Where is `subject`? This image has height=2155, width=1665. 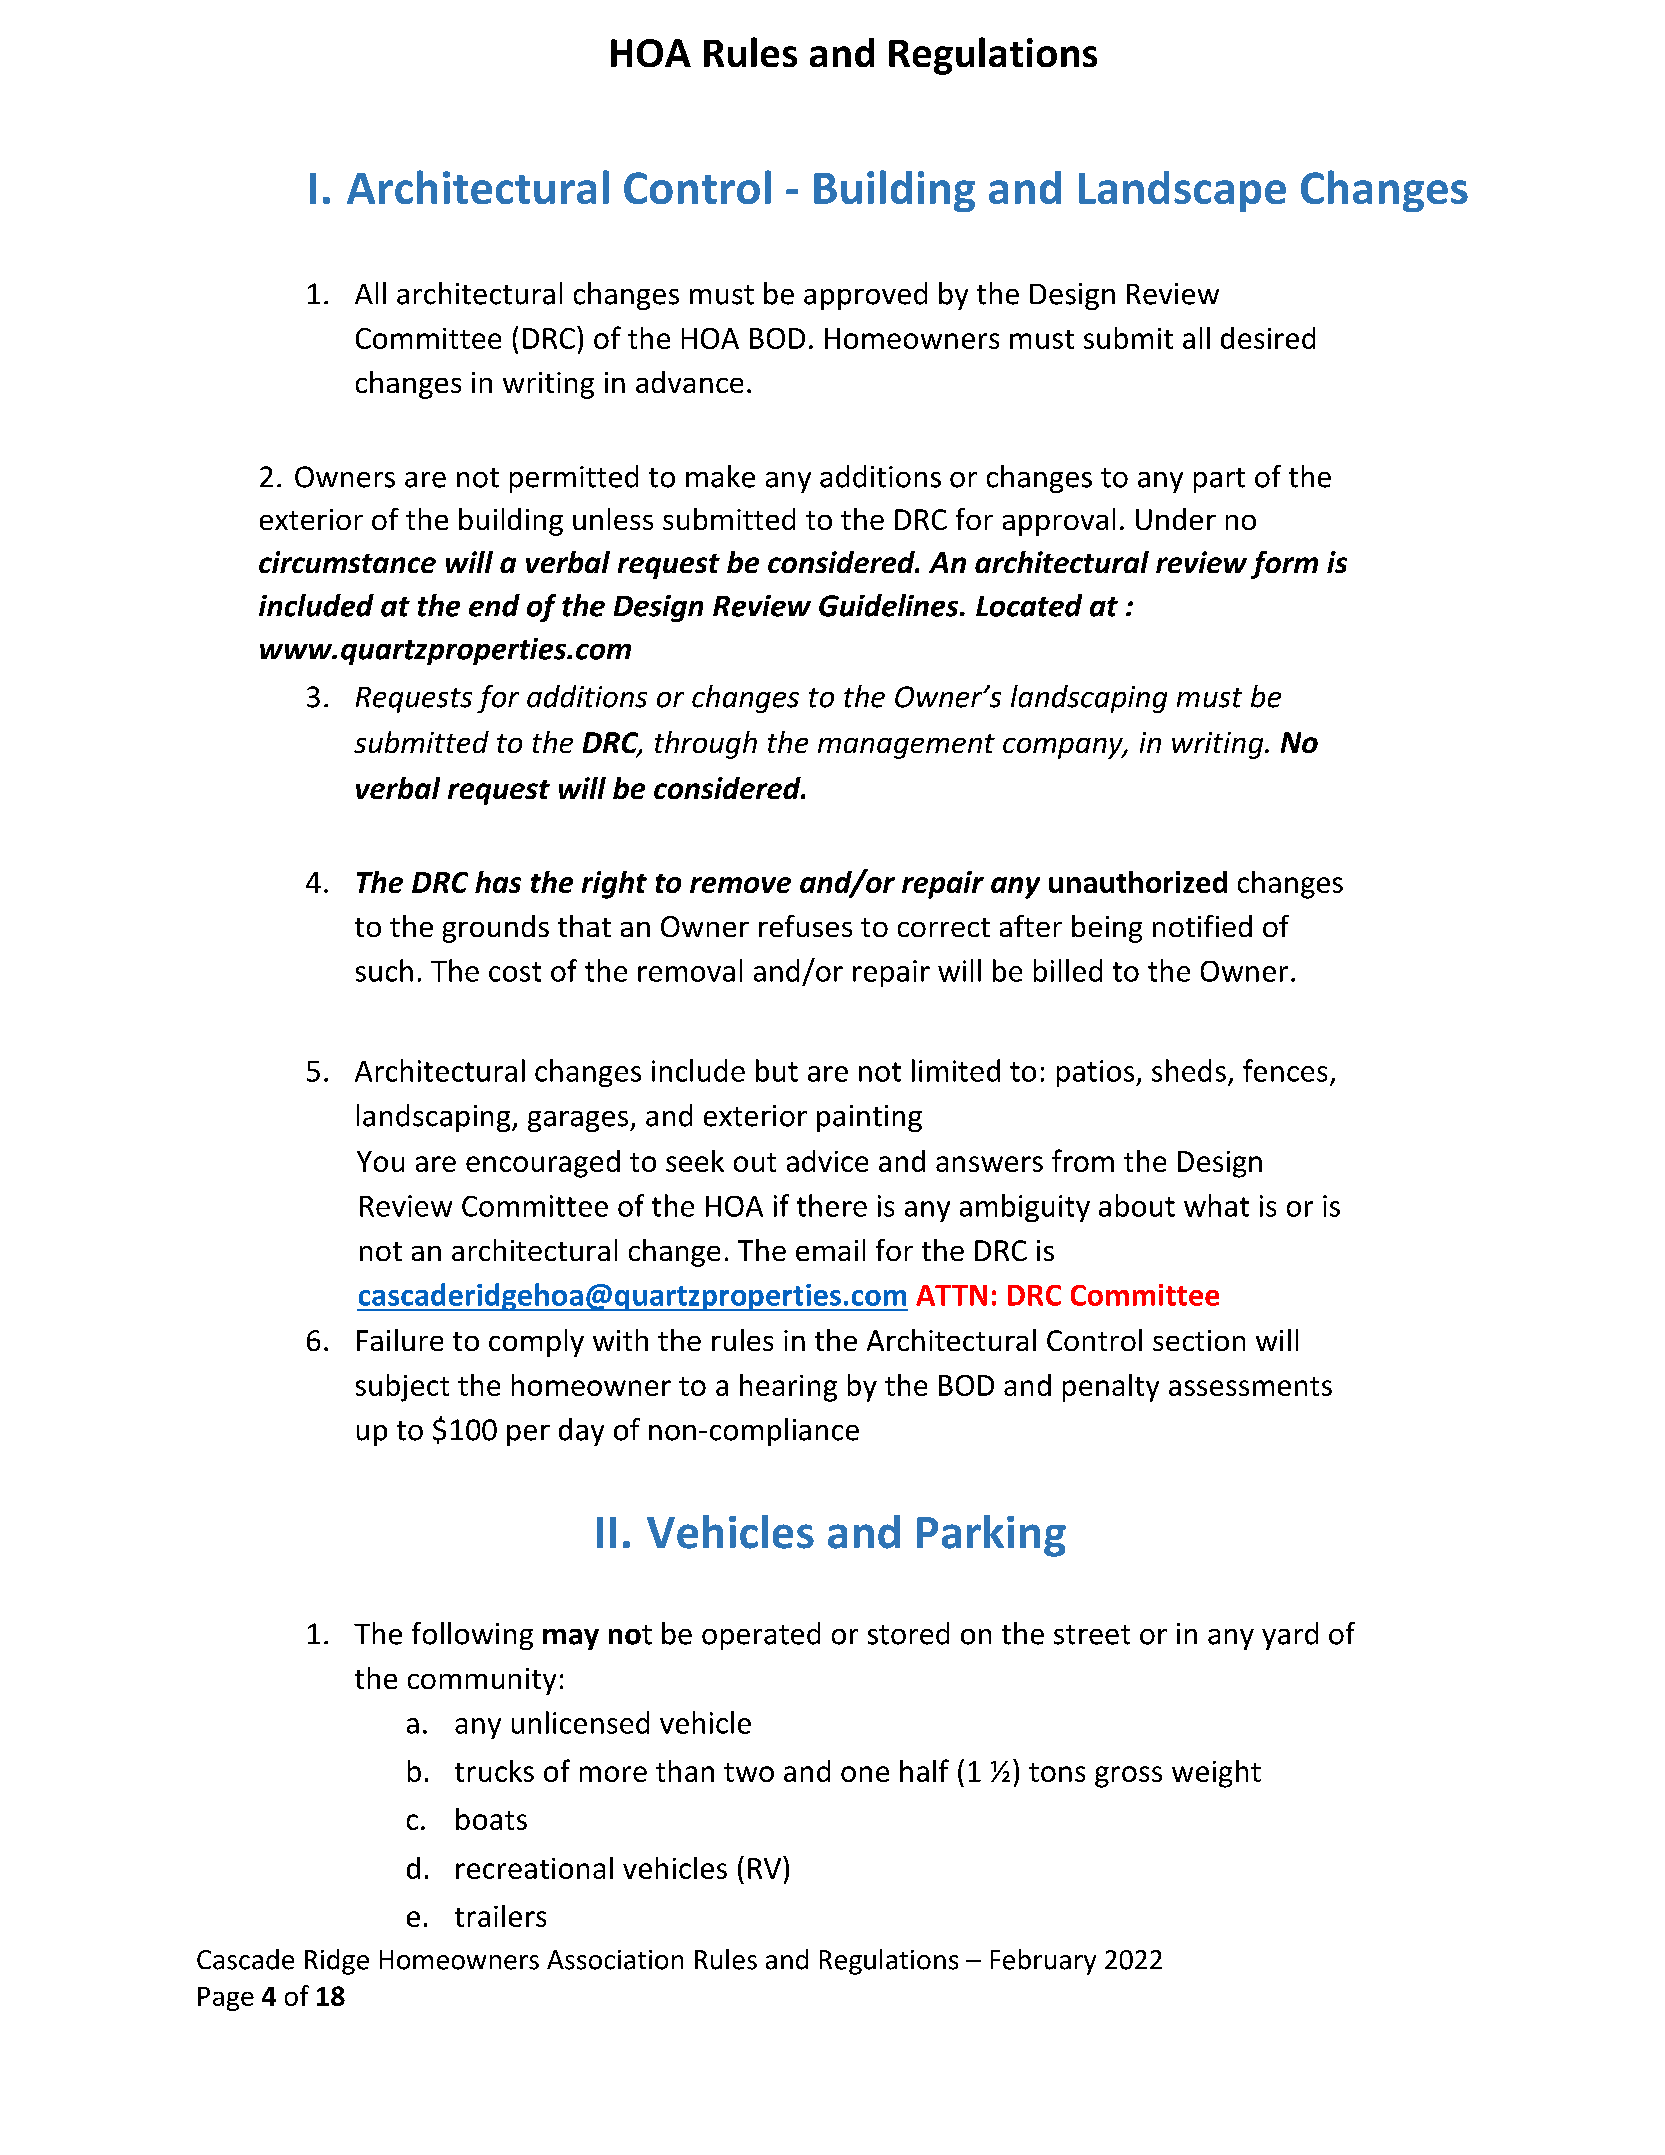 subject is located at coordinates (402, 1388).
